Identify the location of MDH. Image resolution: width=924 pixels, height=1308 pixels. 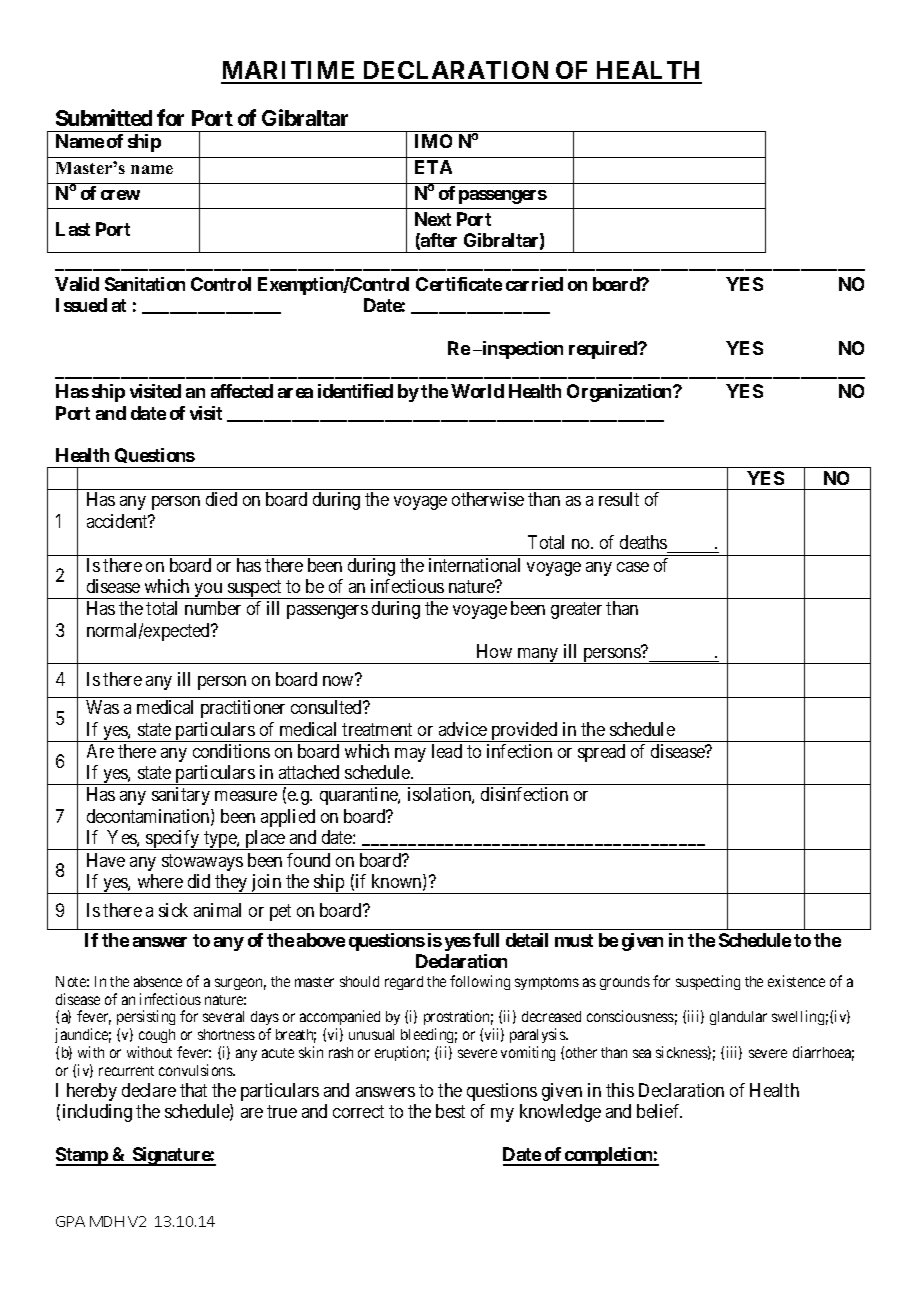
(107, 1221).
